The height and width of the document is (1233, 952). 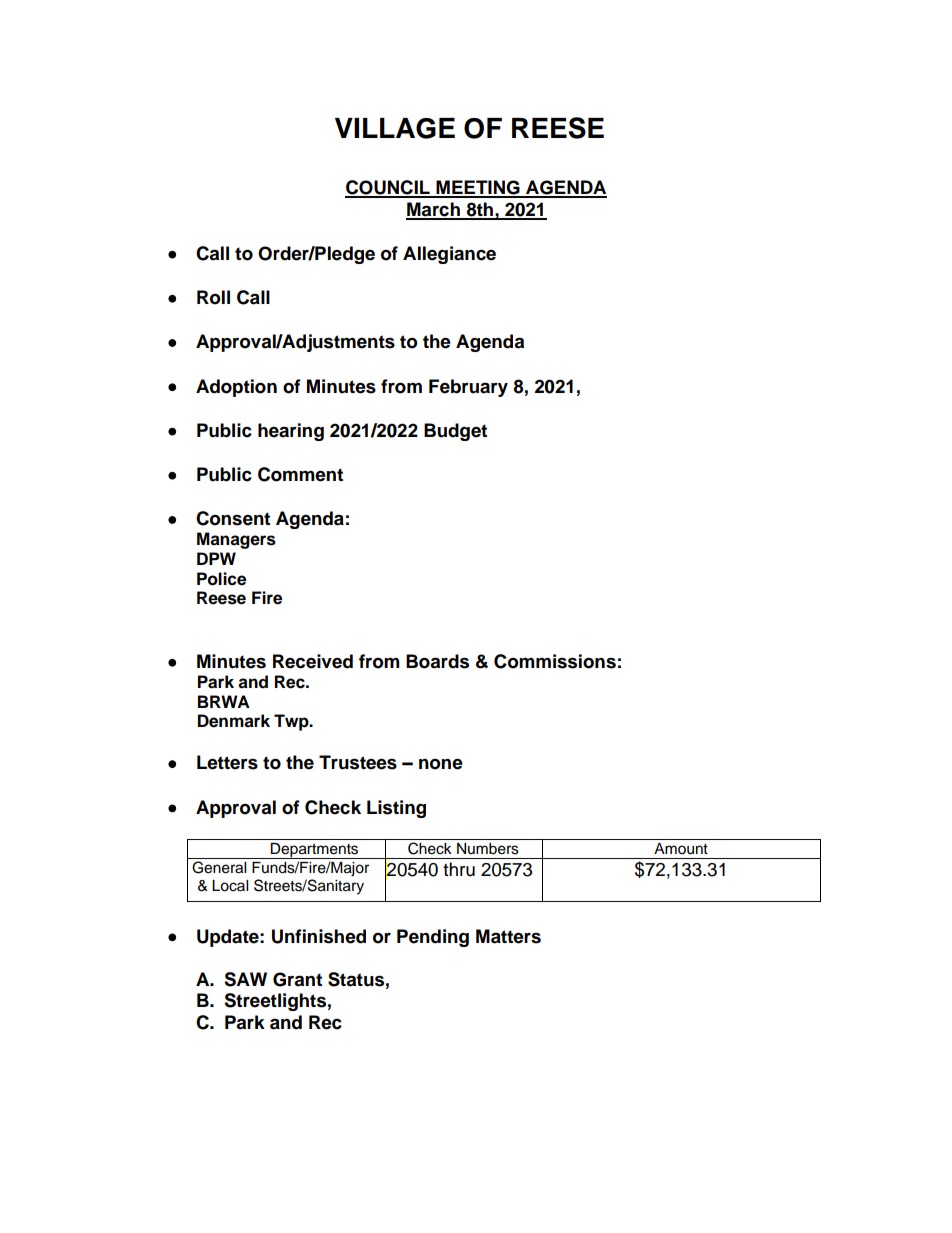 What do you see at coordinates (213, 297) in the document?
I see `Roll` at bounding box center [213, 297].
